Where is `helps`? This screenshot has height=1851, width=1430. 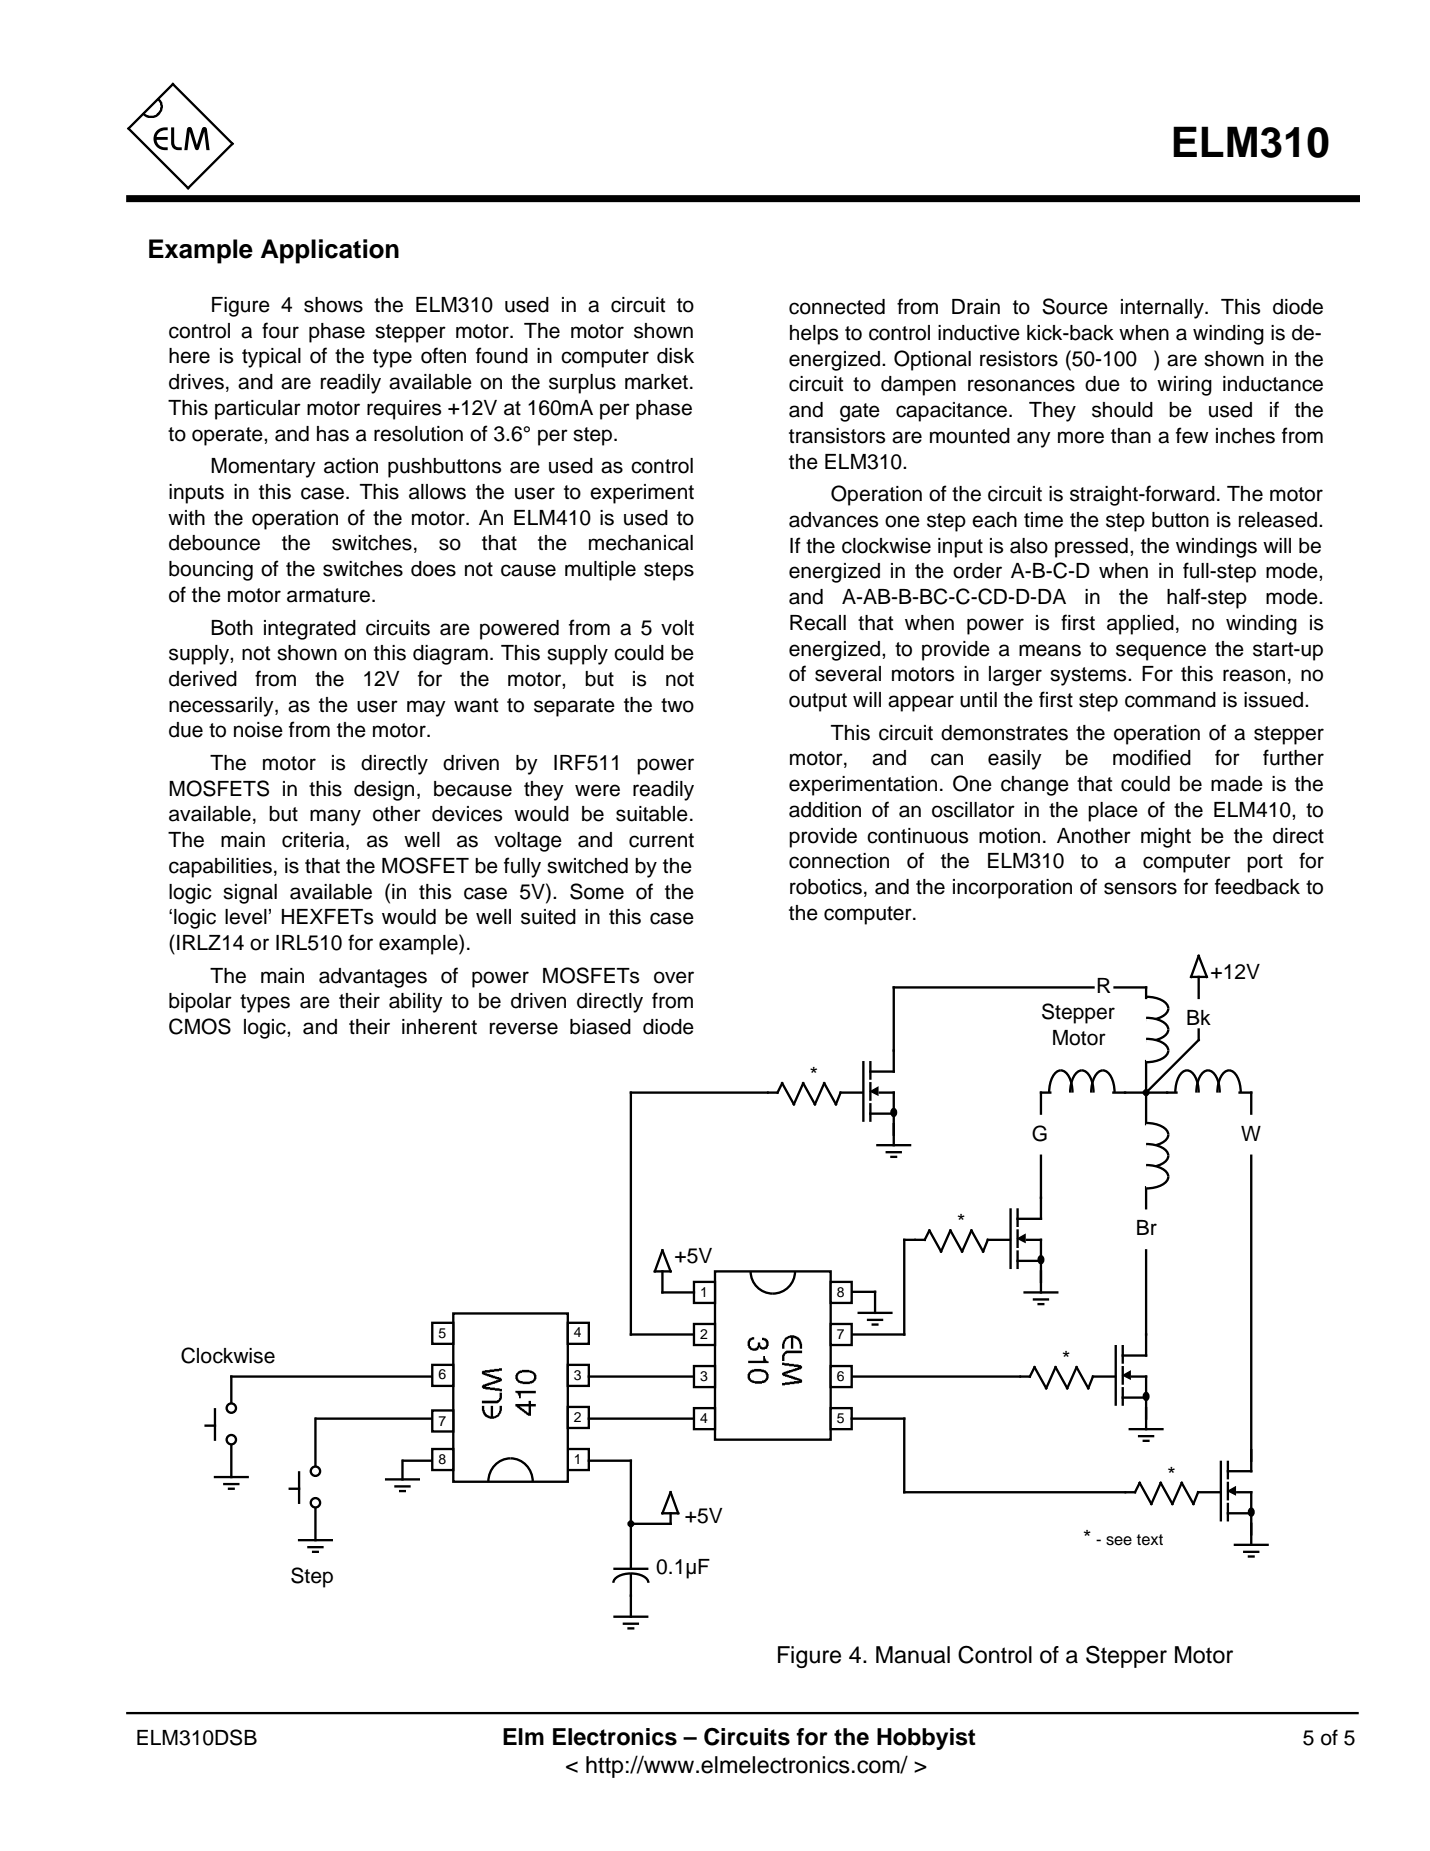 helps is located at coordinates (814, 335).
